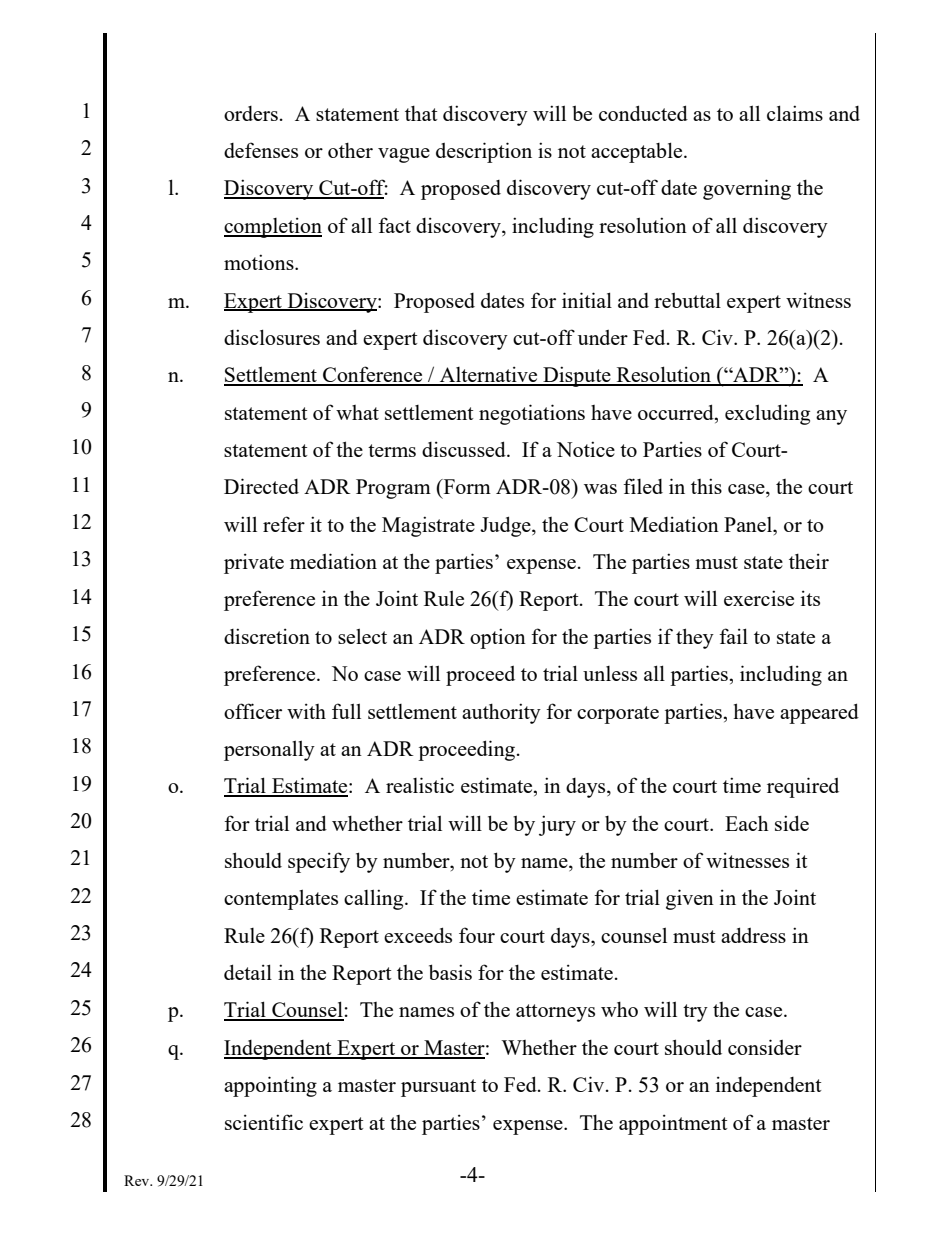  I want to click on detail, so click(248, 972).
